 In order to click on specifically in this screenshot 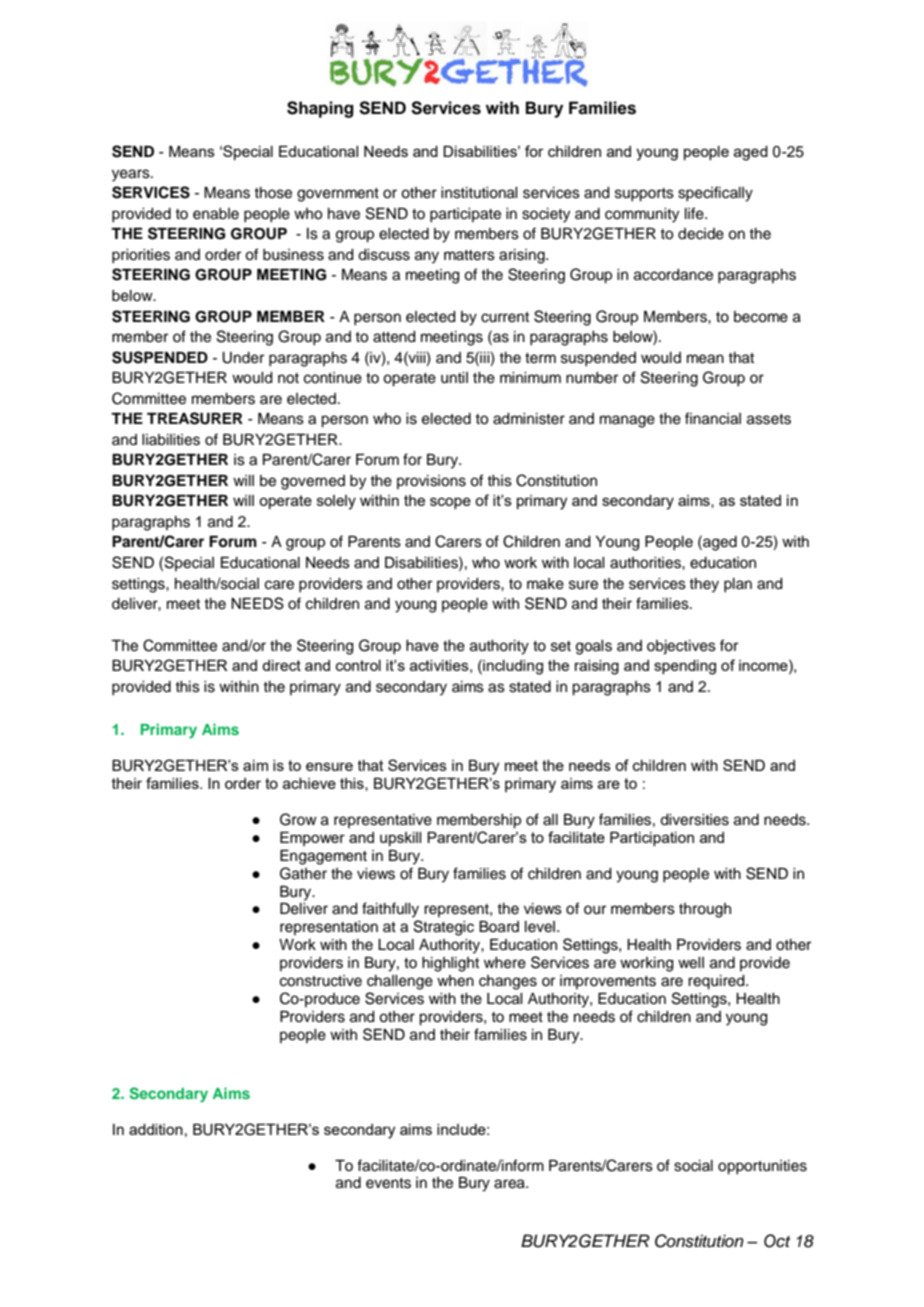, I will do `click(715, 194)`.
